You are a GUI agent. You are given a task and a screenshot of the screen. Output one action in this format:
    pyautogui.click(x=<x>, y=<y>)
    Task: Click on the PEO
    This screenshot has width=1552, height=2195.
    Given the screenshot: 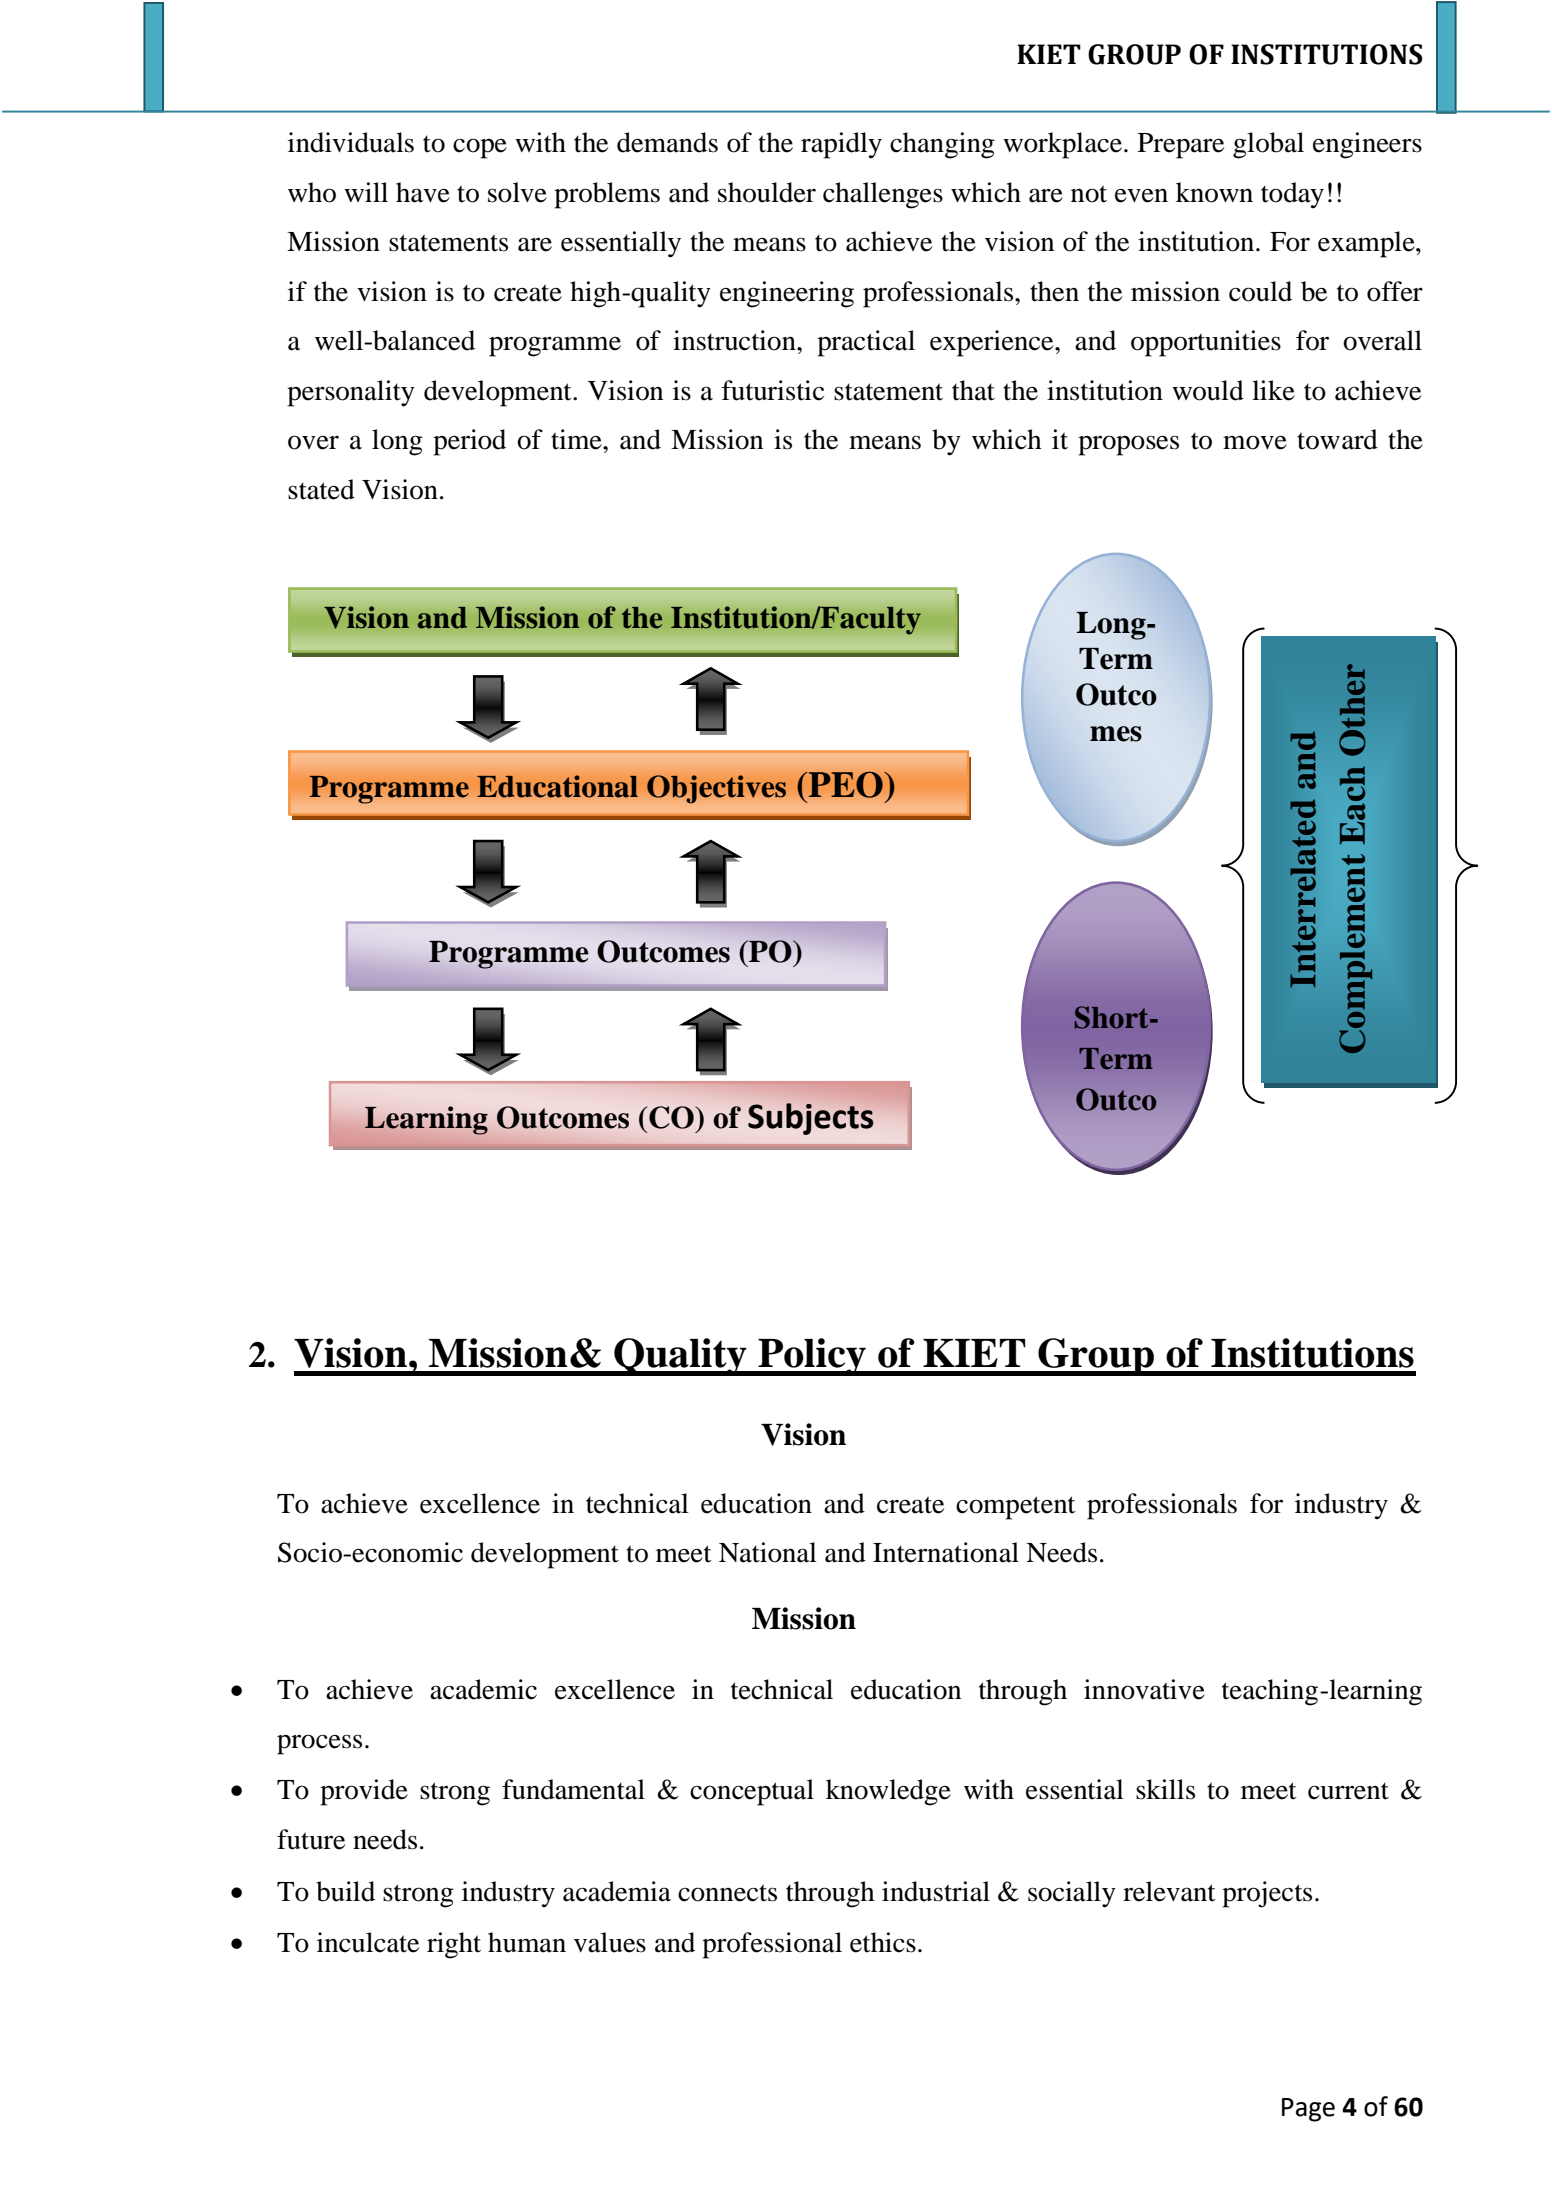 What is the action you would take?
    pyautogui.click(x=847, y=784)
